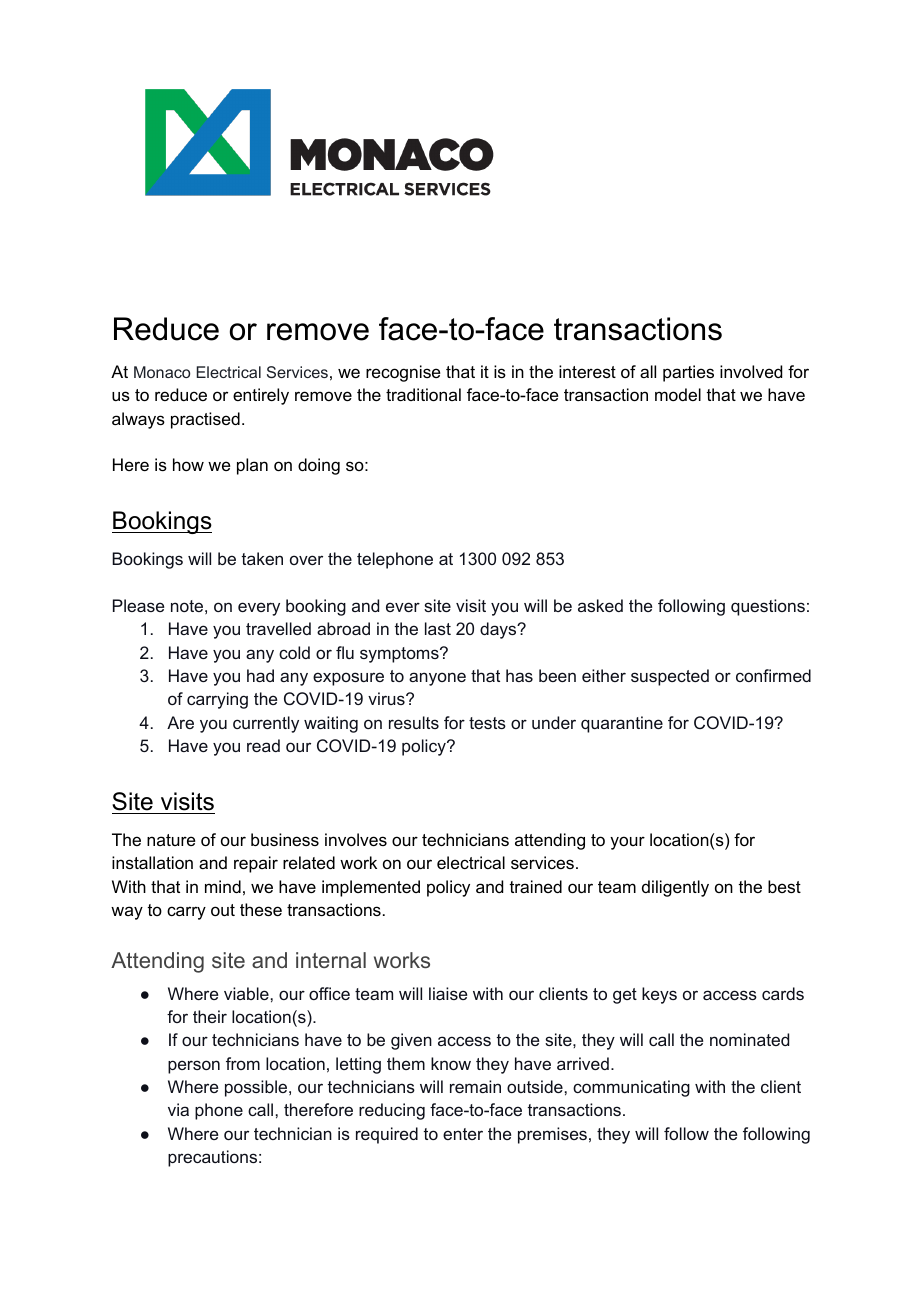 The image size is (924, 1295). Describe the element at coordinates (675, 888) in the screenshot. I see `diligently` at that location.
